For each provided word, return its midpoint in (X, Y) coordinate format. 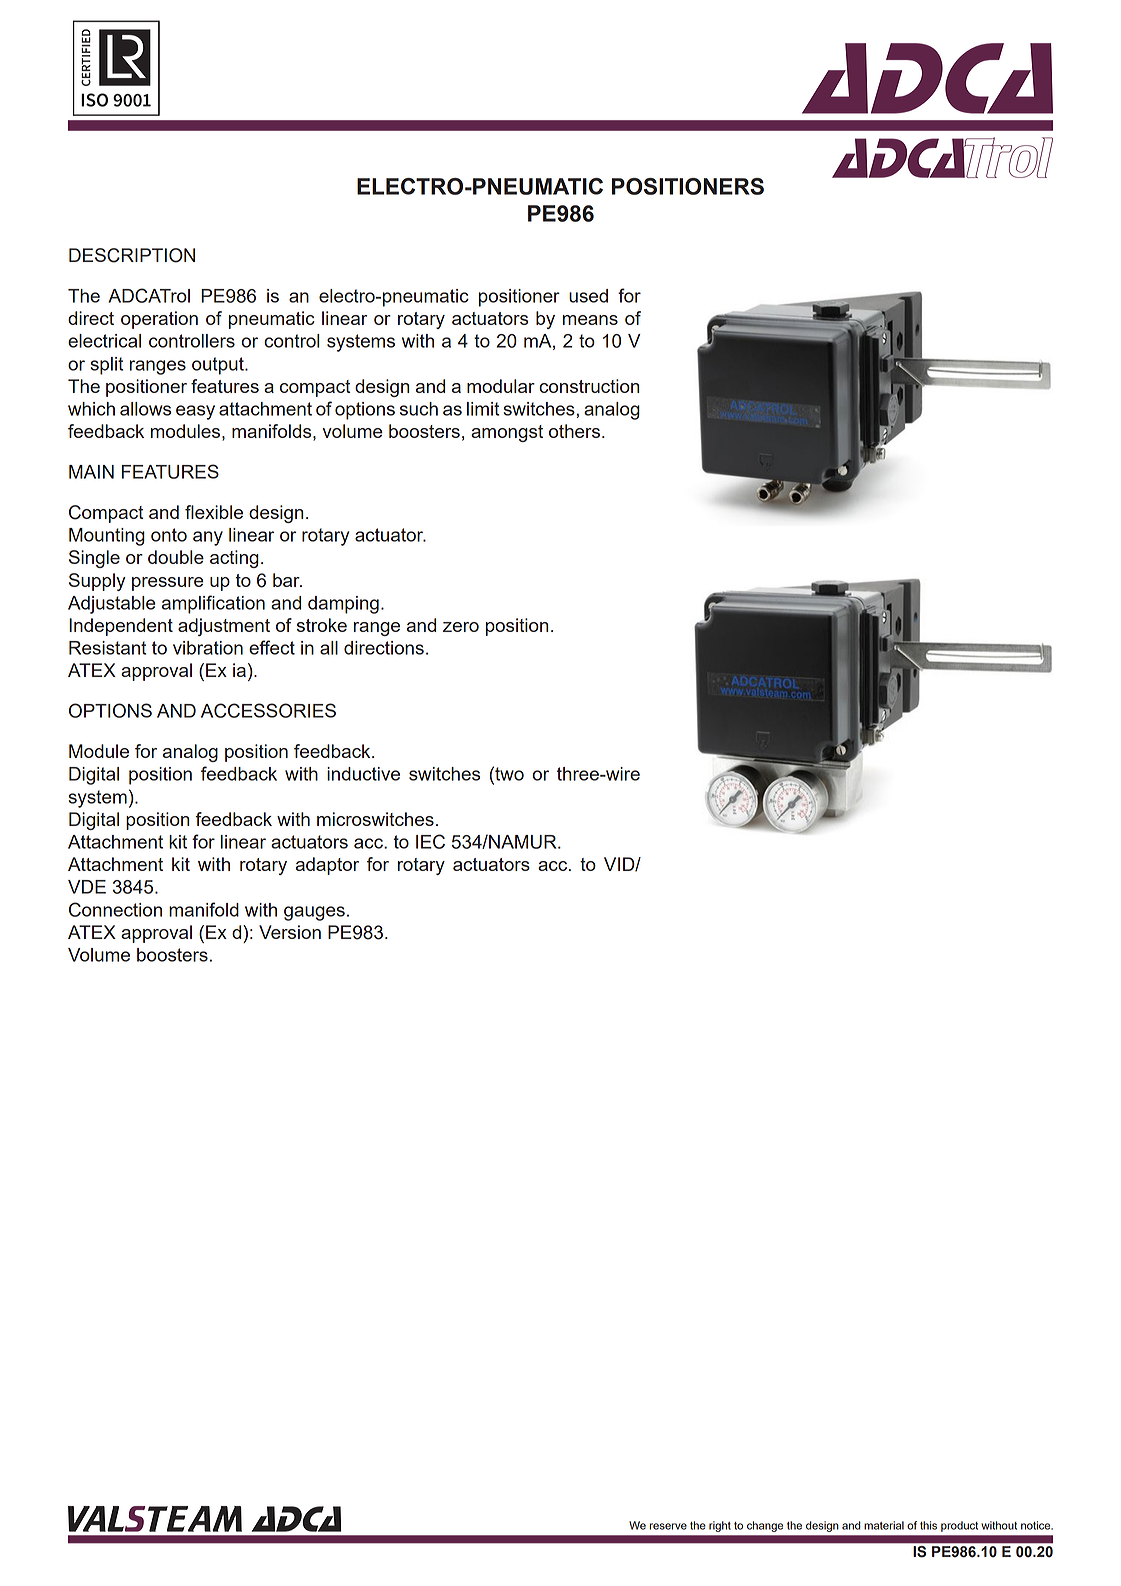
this (928, 1525)
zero (461, 627)
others (576, 431)
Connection (115, 909)
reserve (668, 1526)
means (590, 320)
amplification (213, 604)
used (588, 296)
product (959, 1526)
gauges (314, 913)
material (884, 1525)
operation (159, 320)
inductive (363, 774)
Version (290, 932)
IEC (430, 841)
